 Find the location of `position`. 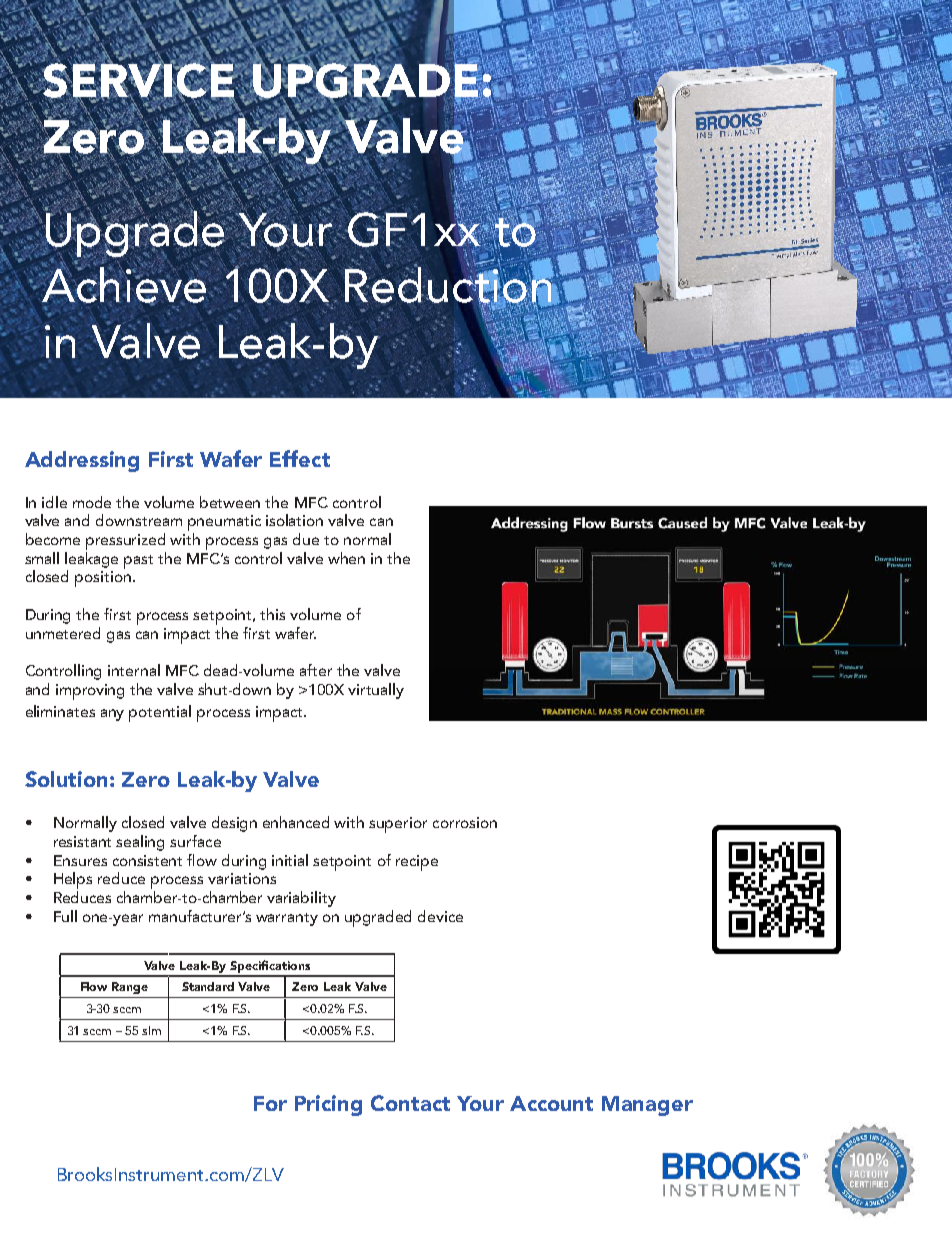

position is located at coordinates (103, 579).
